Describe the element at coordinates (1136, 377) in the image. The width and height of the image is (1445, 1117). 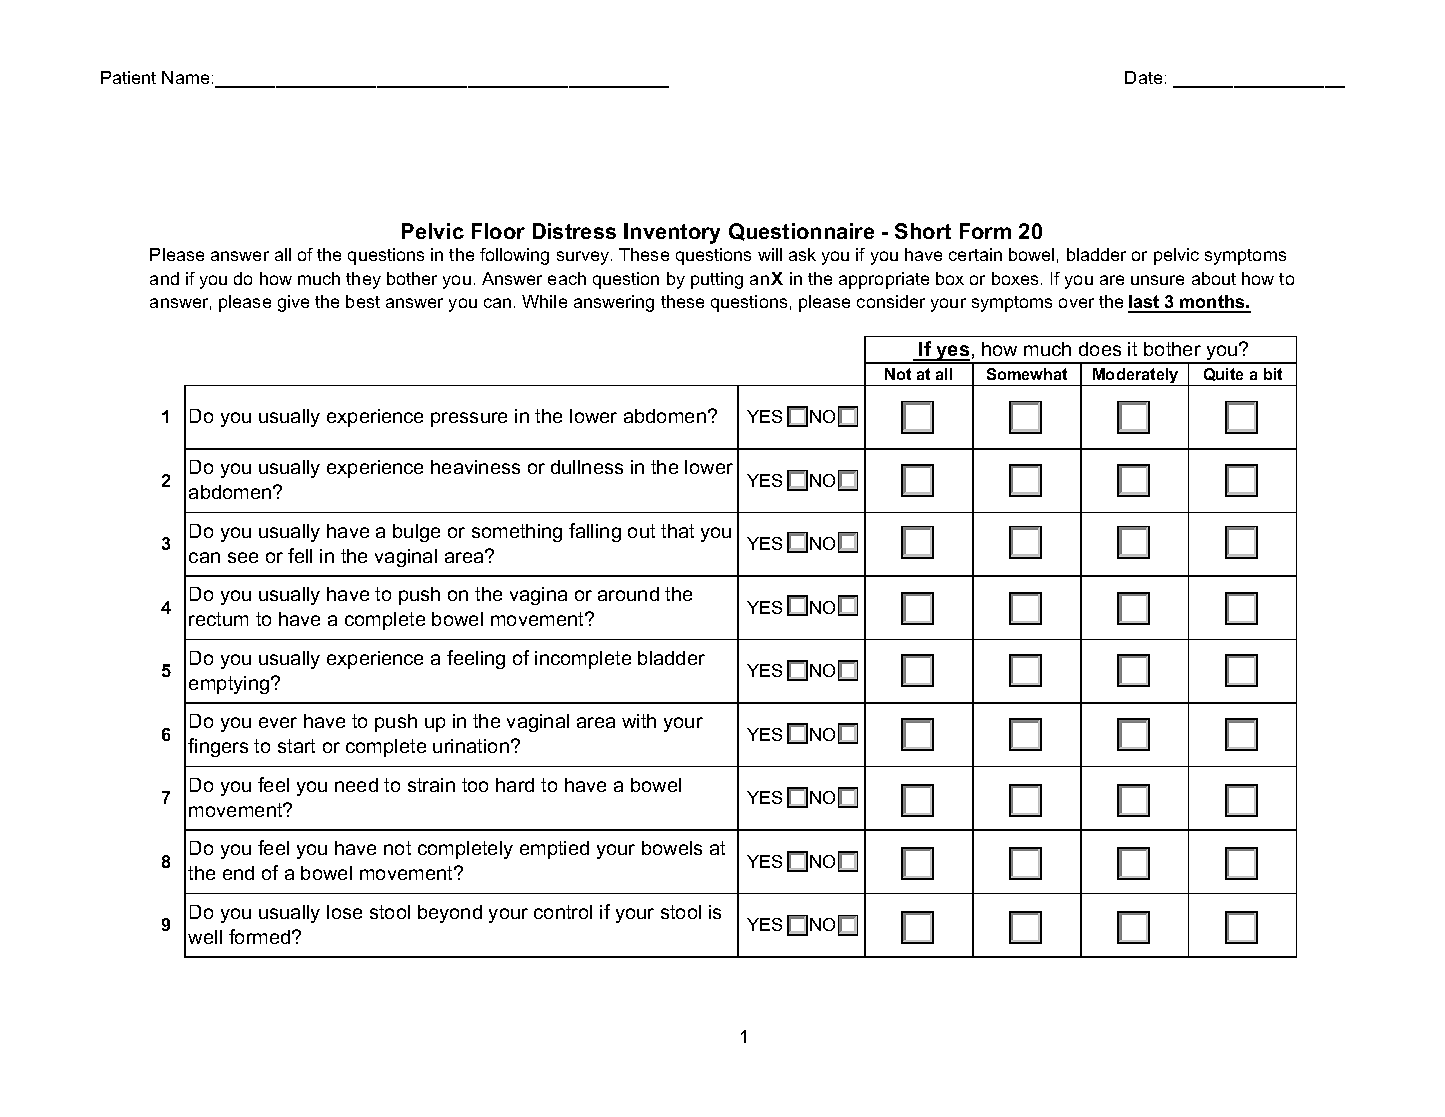
I see `Moderately` at that location.
